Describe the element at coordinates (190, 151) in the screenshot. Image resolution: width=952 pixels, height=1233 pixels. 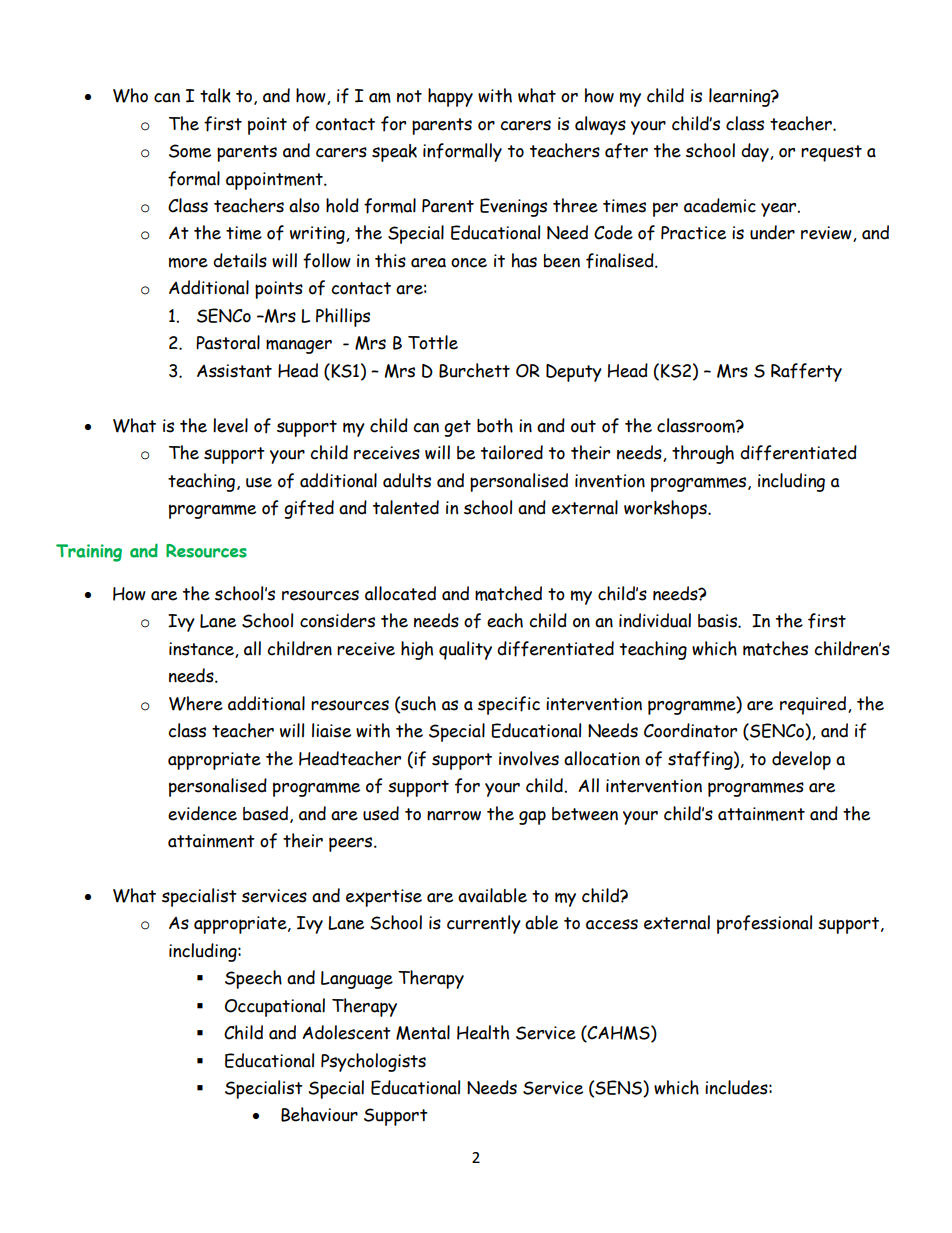
I see `Some` at that location.
